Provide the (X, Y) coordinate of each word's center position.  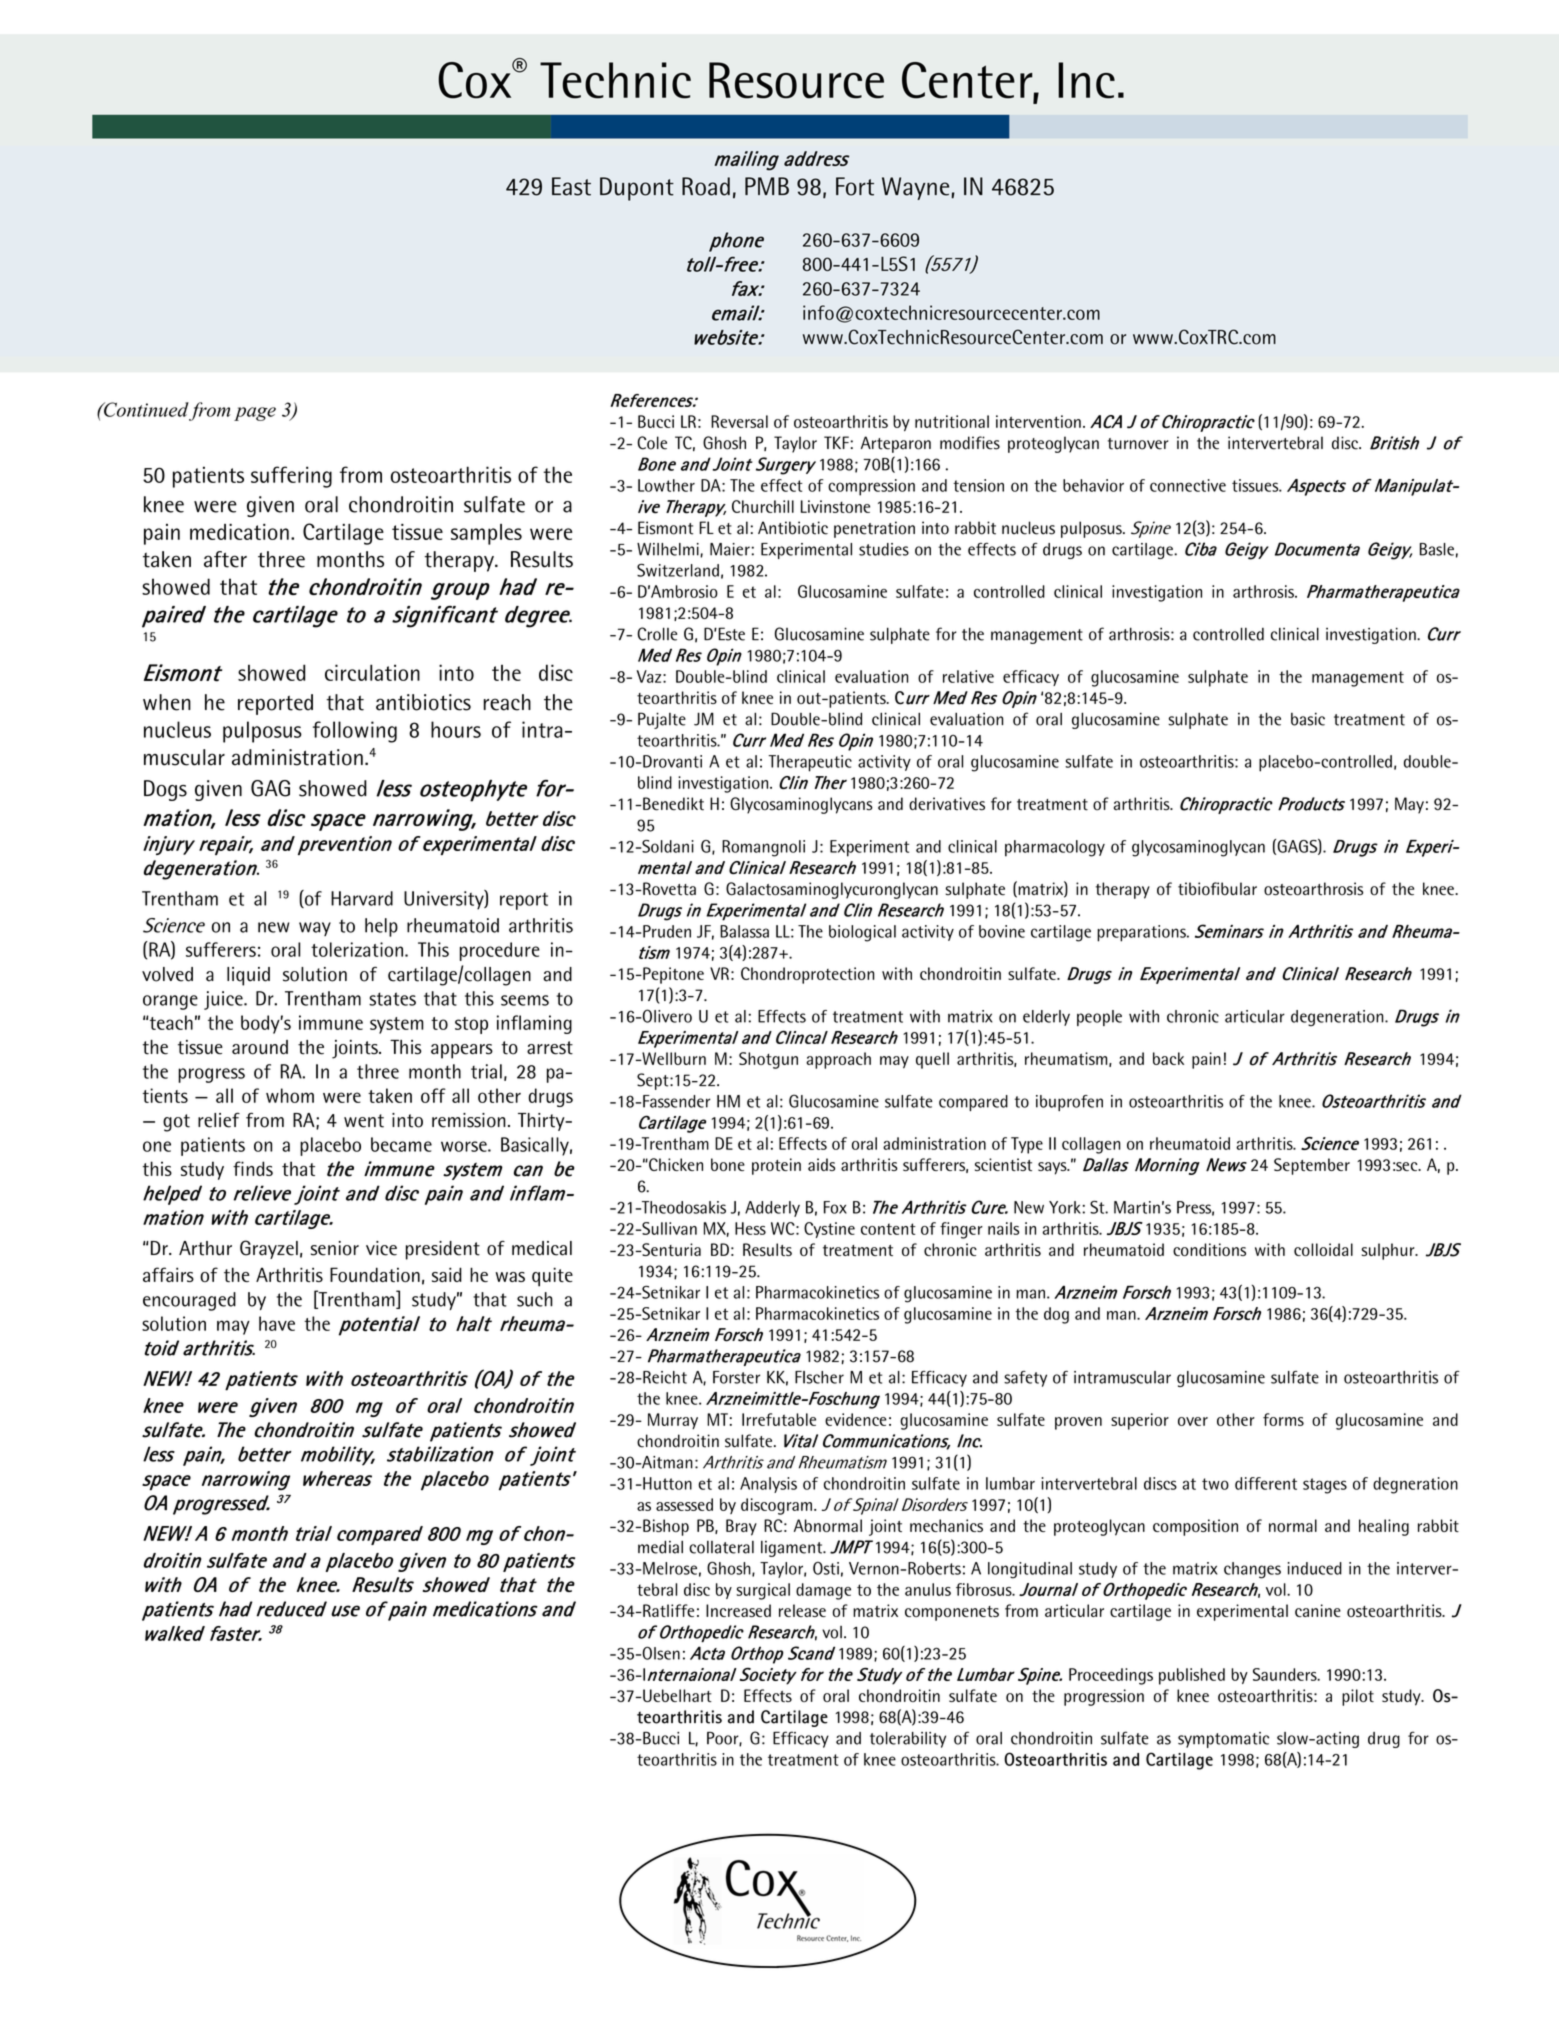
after (225, 559)
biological (862, 933)
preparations (1142, 933)
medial (660, 1547)
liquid (248, 976)
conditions (1209, 1249)
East (571, 186)
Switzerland (678, 570)
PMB (767, 186)
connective (1188, 485)
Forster (736, 1377)
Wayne (915, 188)
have (277, 1323)
